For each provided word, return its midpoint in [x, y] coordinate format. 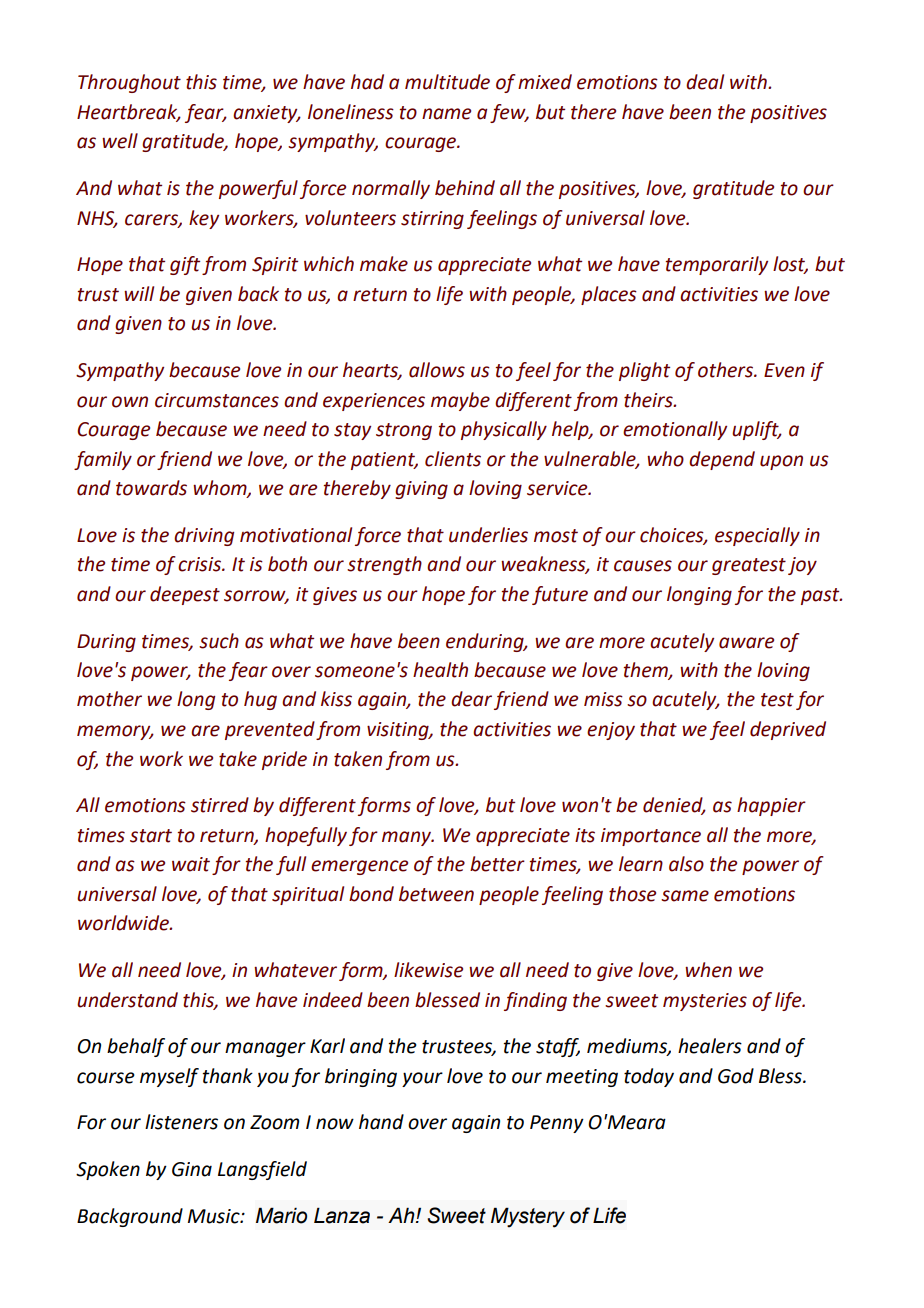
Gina [192, 1169]
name [446, 114]
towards [151, 488]
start [151, 836]
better [497, 864]
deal [705, 82]
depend [722, 460]
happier [771, 806]
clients [453, 459]
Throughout [129, 83]
